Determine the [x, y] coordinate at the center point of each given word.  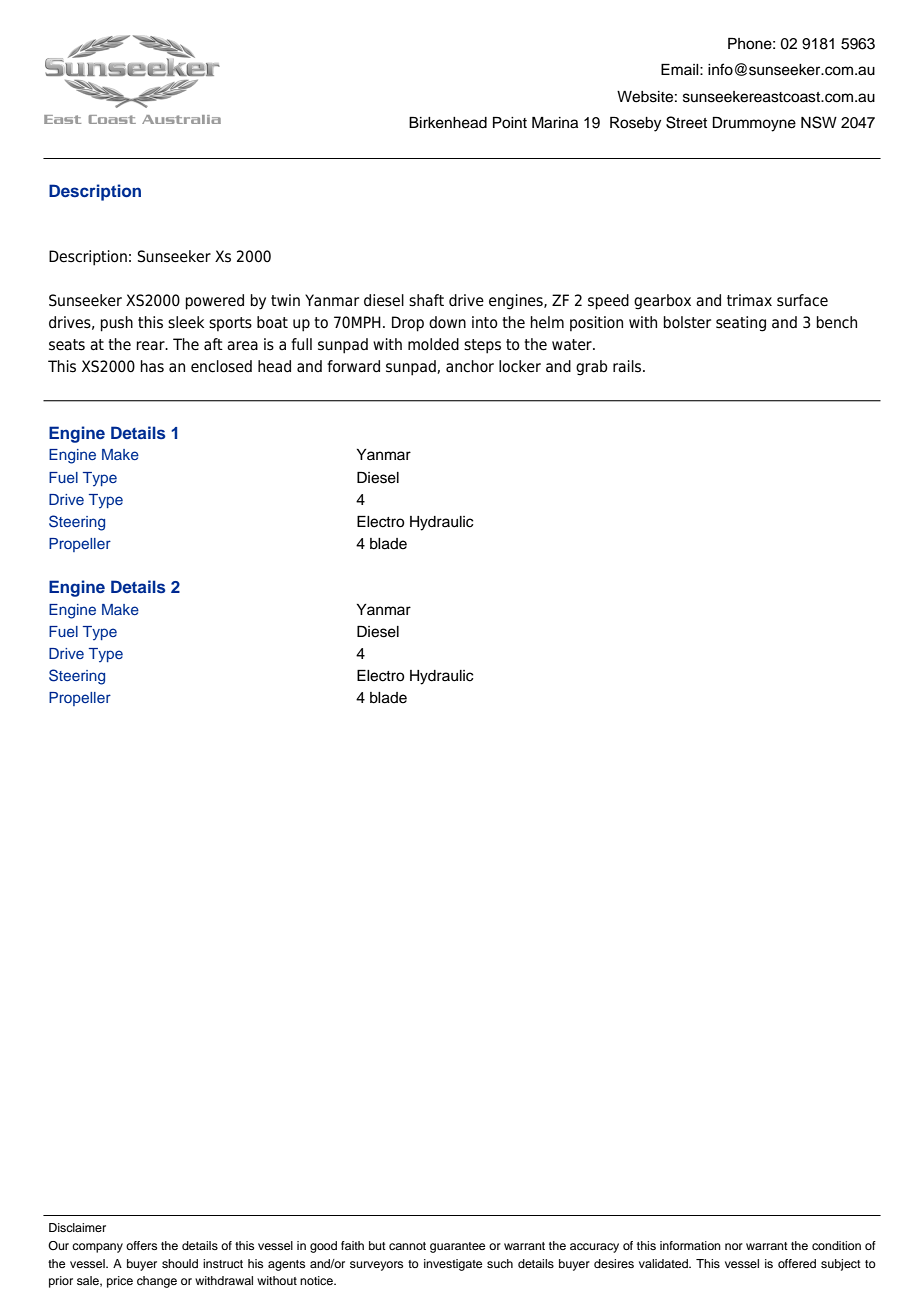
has [152, 366]
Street [686, 122]
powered [214, 302]
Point [510, 123]
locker [520, 366]
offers [141, 1245]
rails [628, 366]
